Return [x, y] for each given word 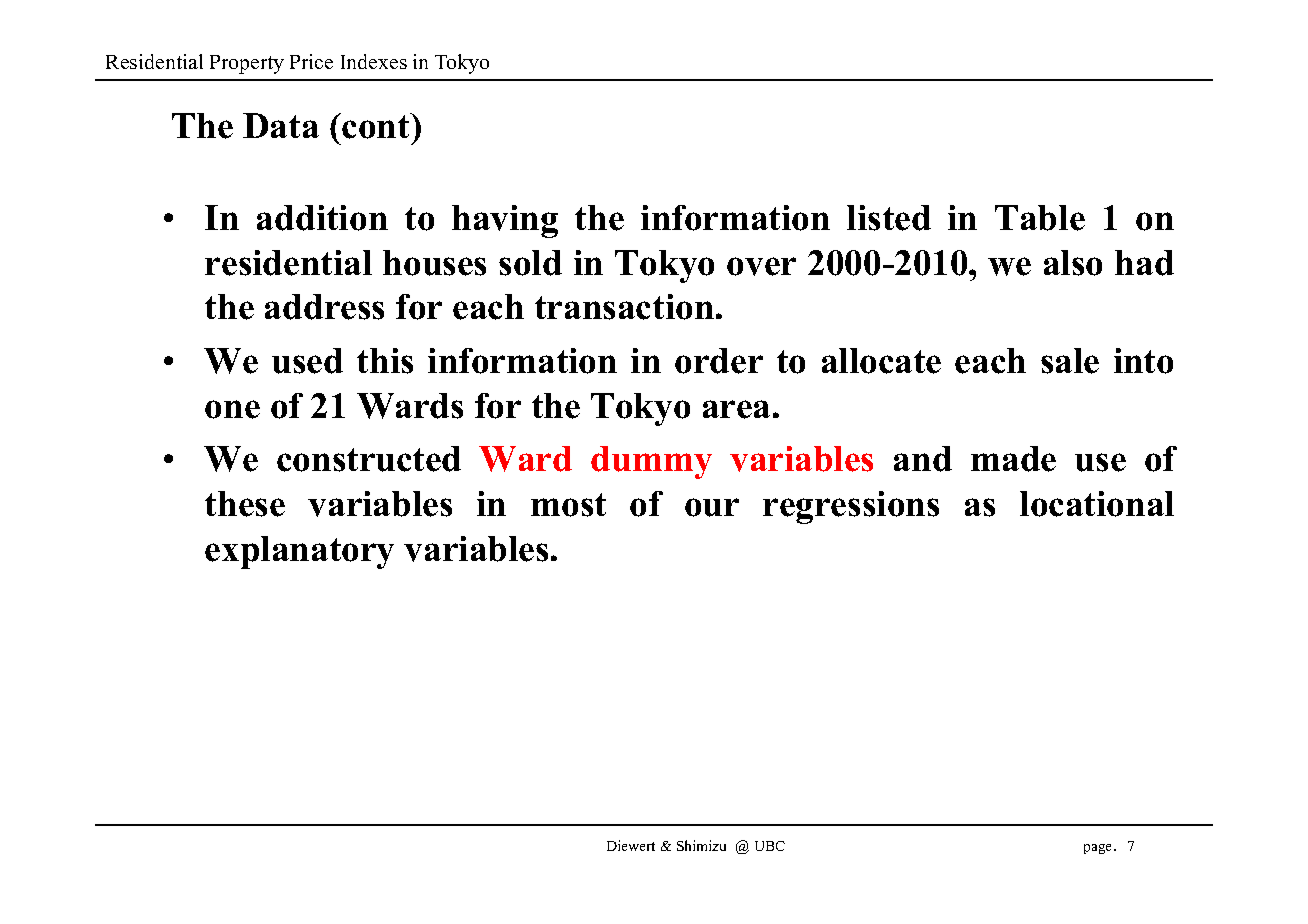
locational [1097, 504]
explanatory [299, 552]
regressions [851, 507]
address [324, 307]
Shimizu [701, 845]
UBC [770, 846]
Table [1040, 218]
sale [1070, 361]
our [712, 507]
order [719, 361]
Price [311, 61]
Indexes [374, 61]
